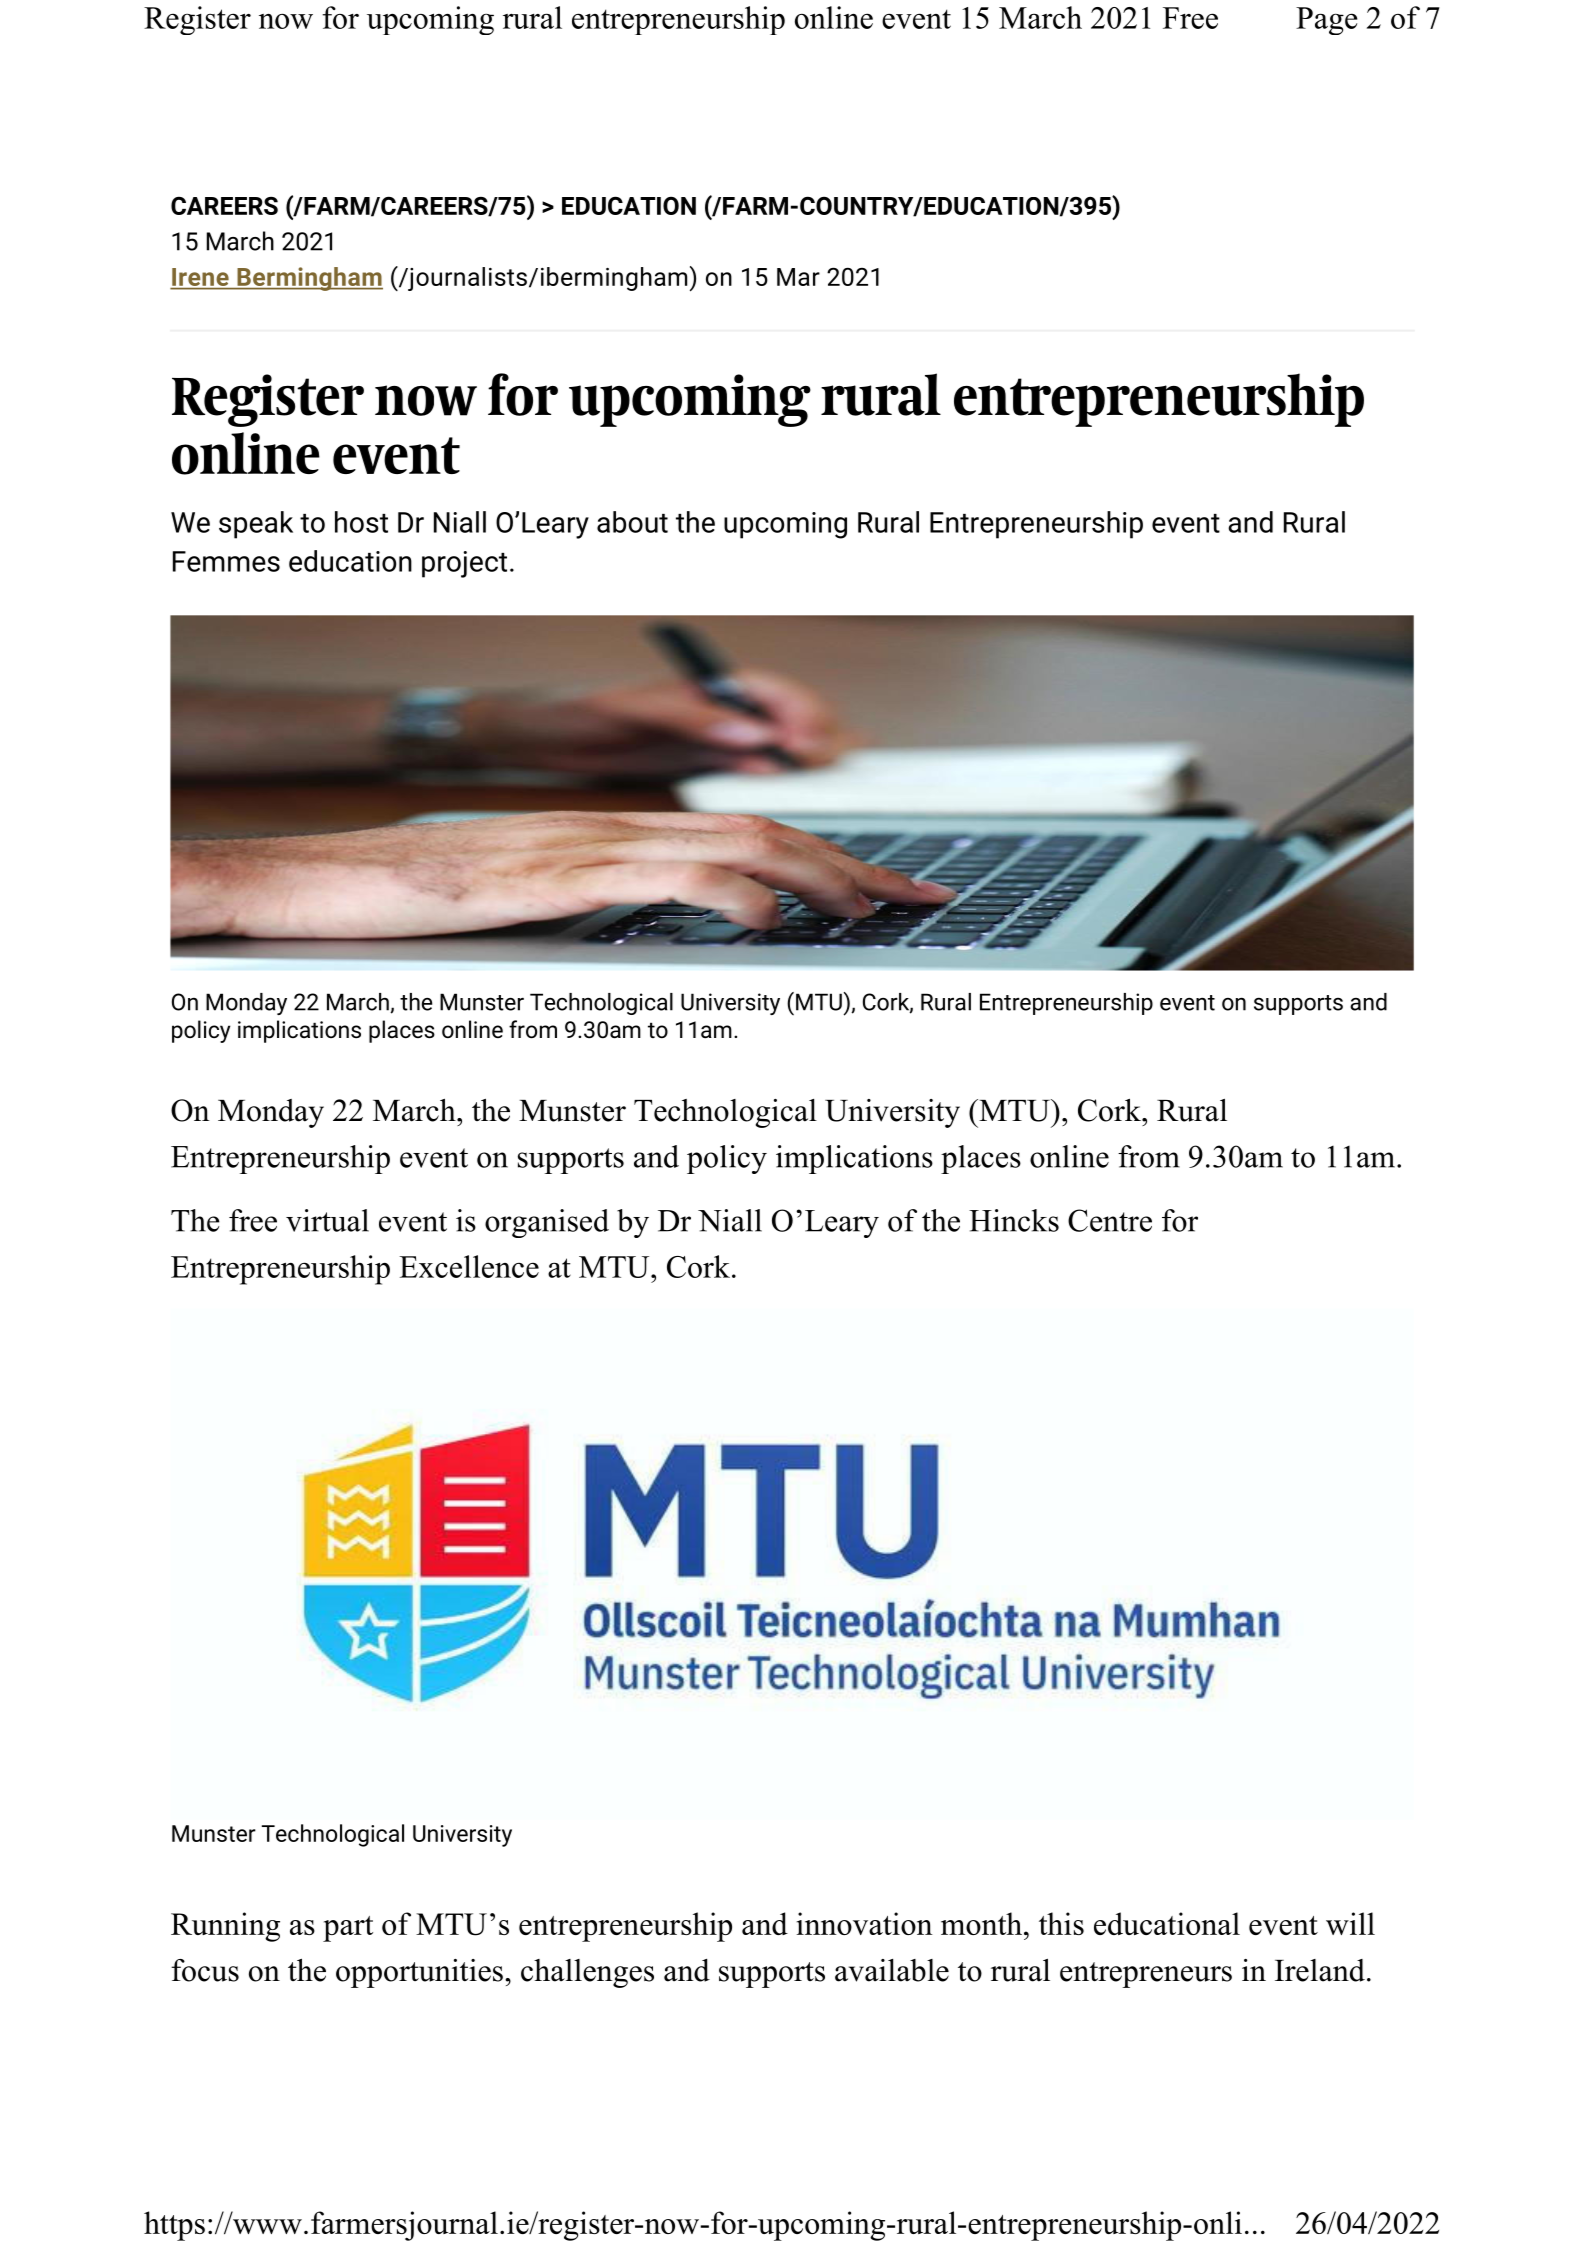  I want to click on about, so click(632, 522).
